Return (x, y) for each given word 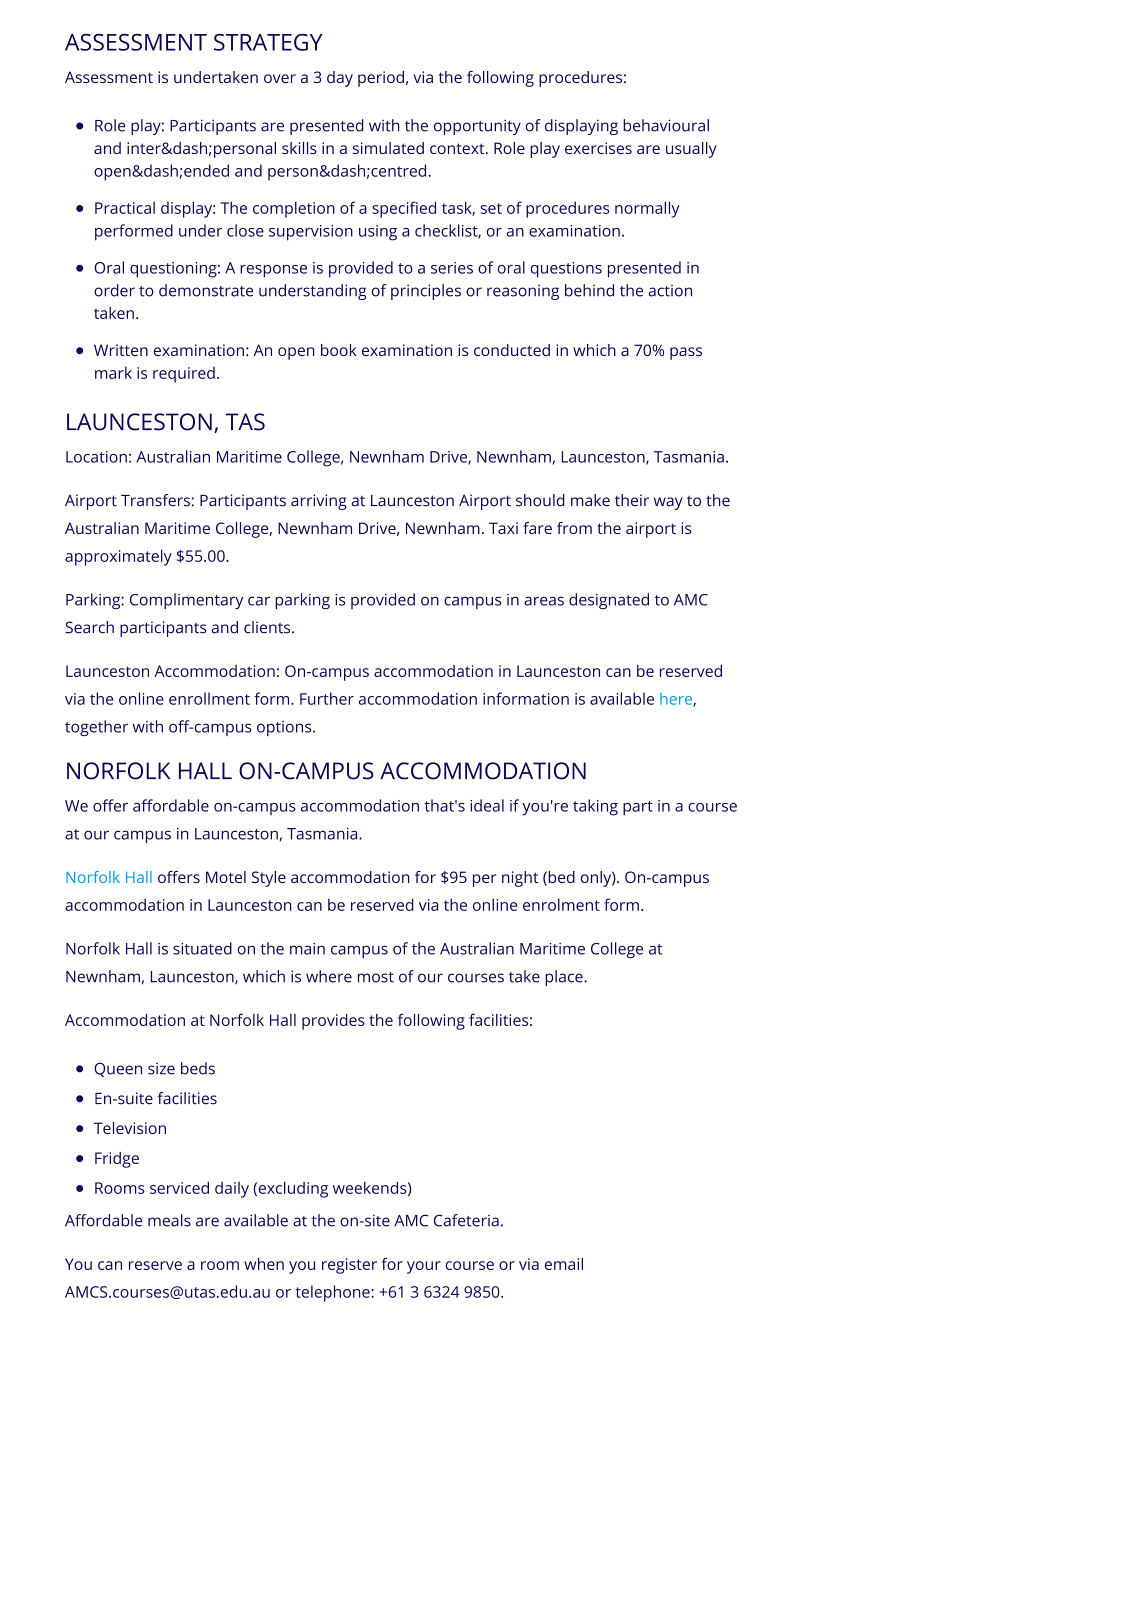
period (381, 79)
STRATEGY (268, 42)
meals (169, 1220)
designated (609, 601)
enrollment (209, 698)
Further (327, 698)
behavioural (666, 125)
